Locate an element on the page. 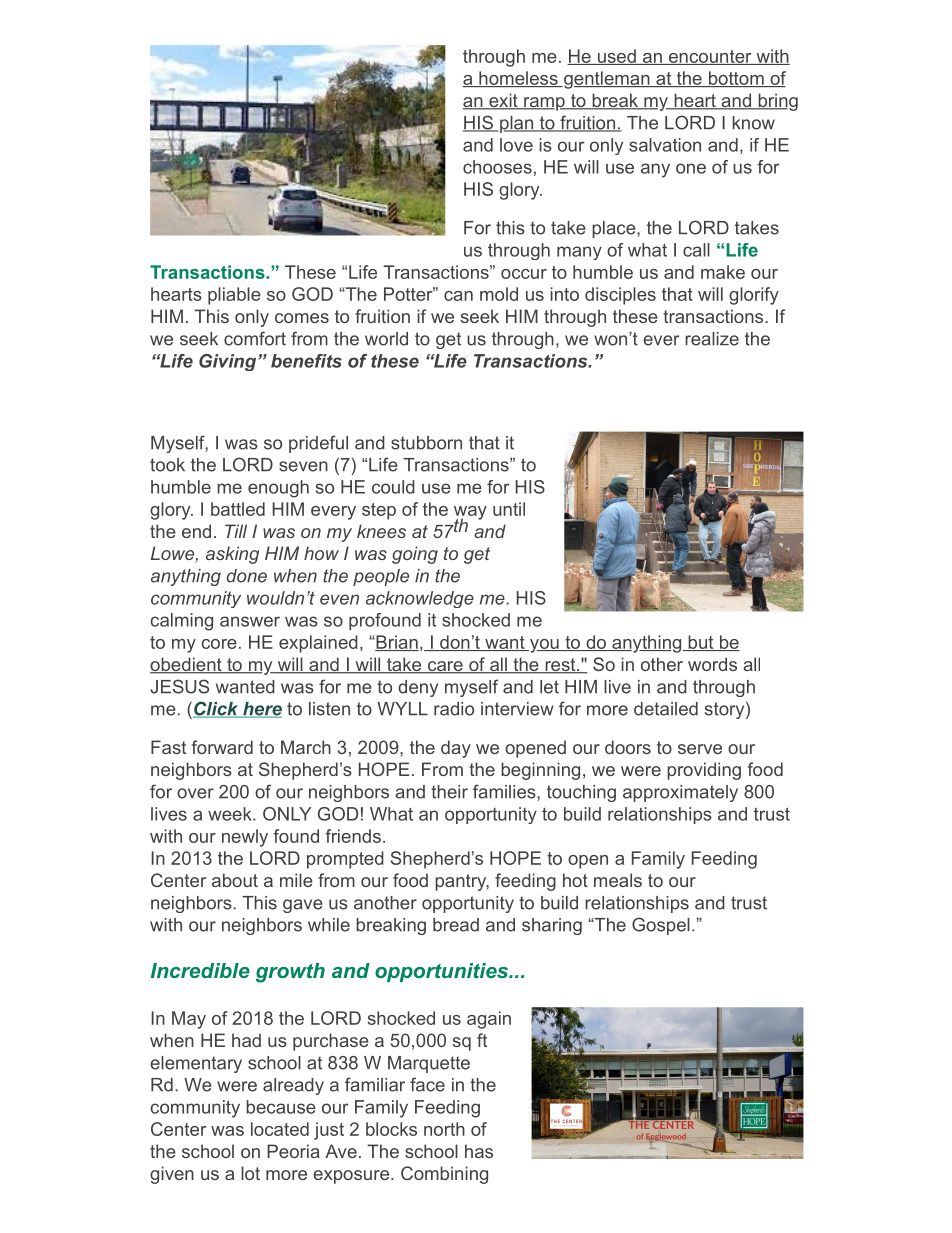  lot is located at coordinates (250, 1173).
